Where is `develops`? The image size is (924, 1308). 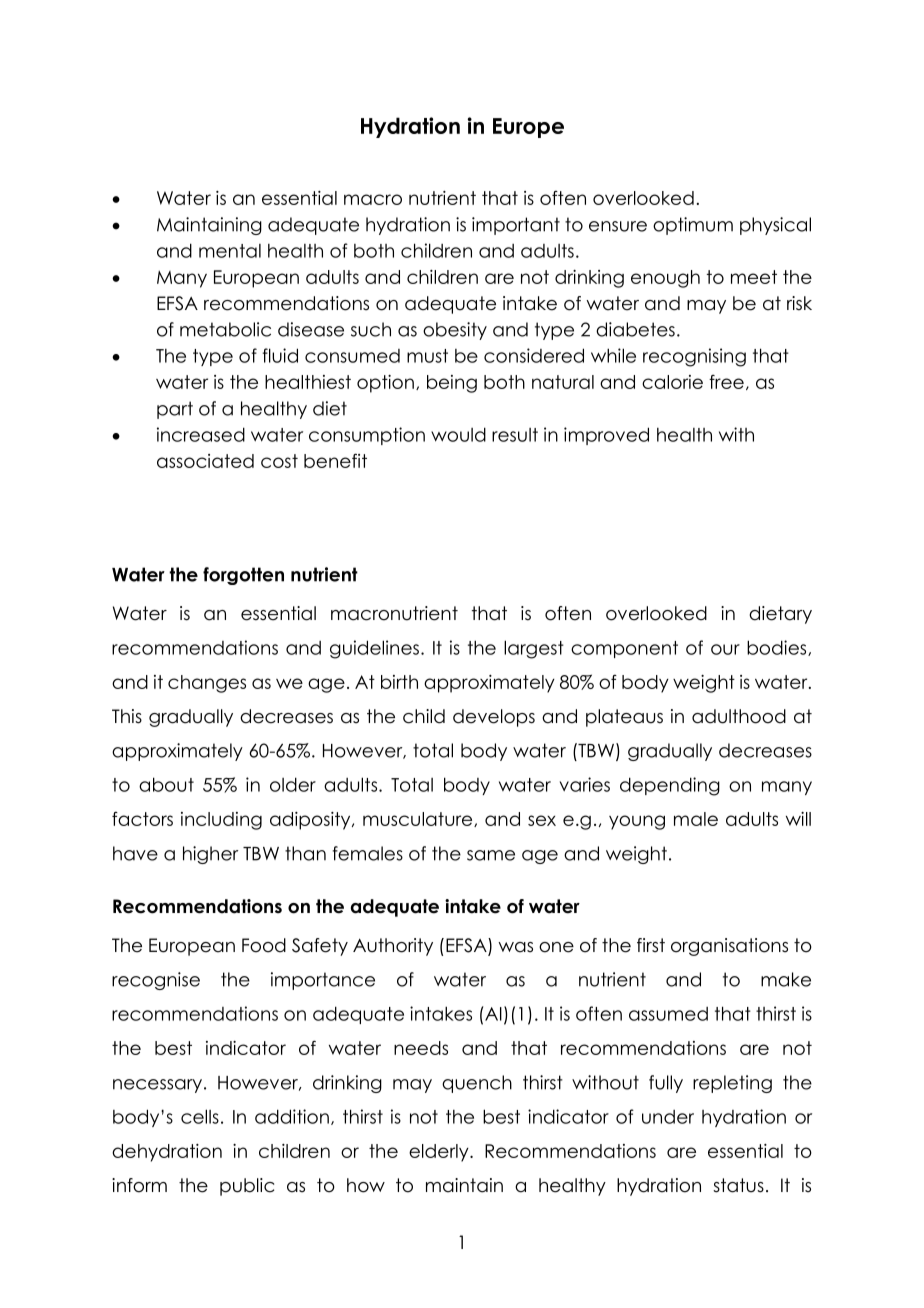 develops is located at coordinates (494, 718).
